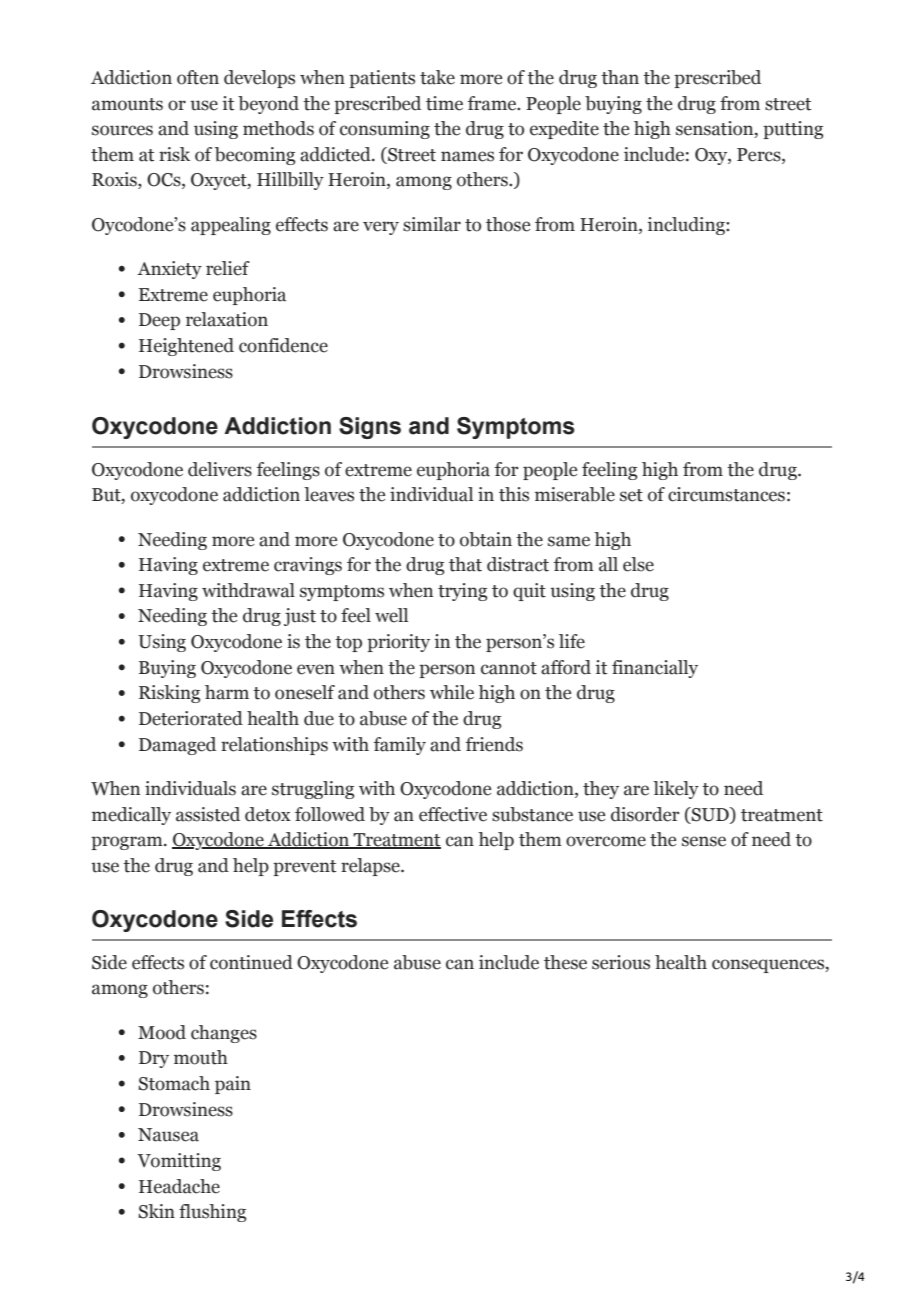  I want to click on circumstances, so click(726, 494).
